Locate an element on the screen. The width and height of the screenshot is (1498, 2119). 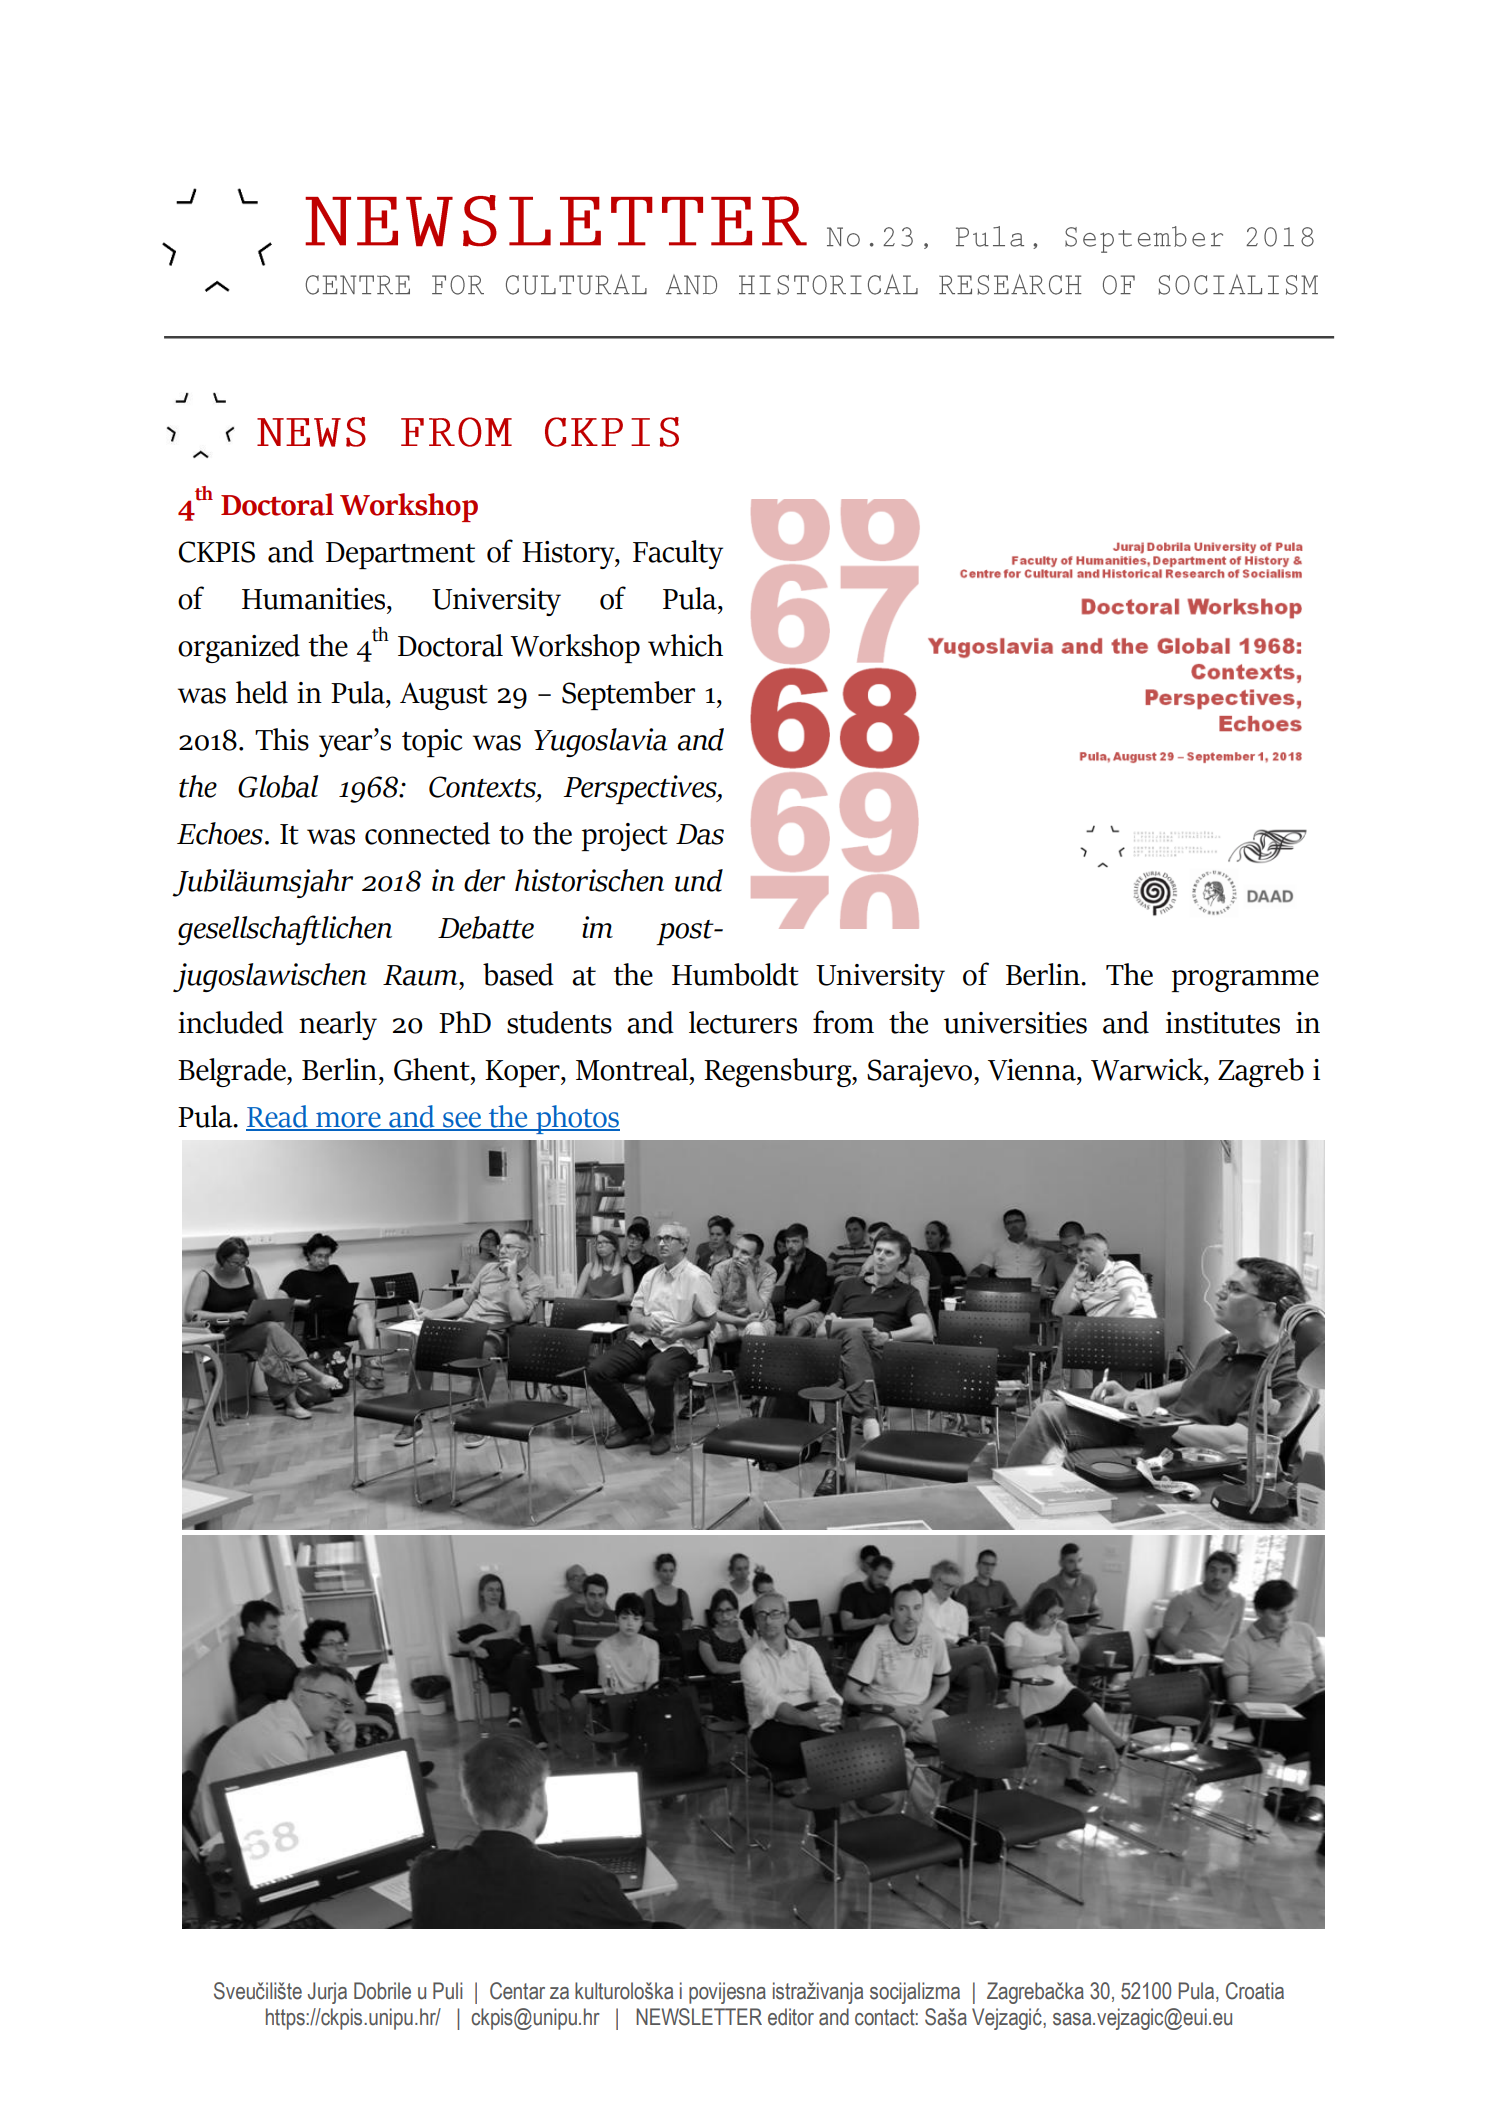
Faculty is located at coordinates (678, 554).
